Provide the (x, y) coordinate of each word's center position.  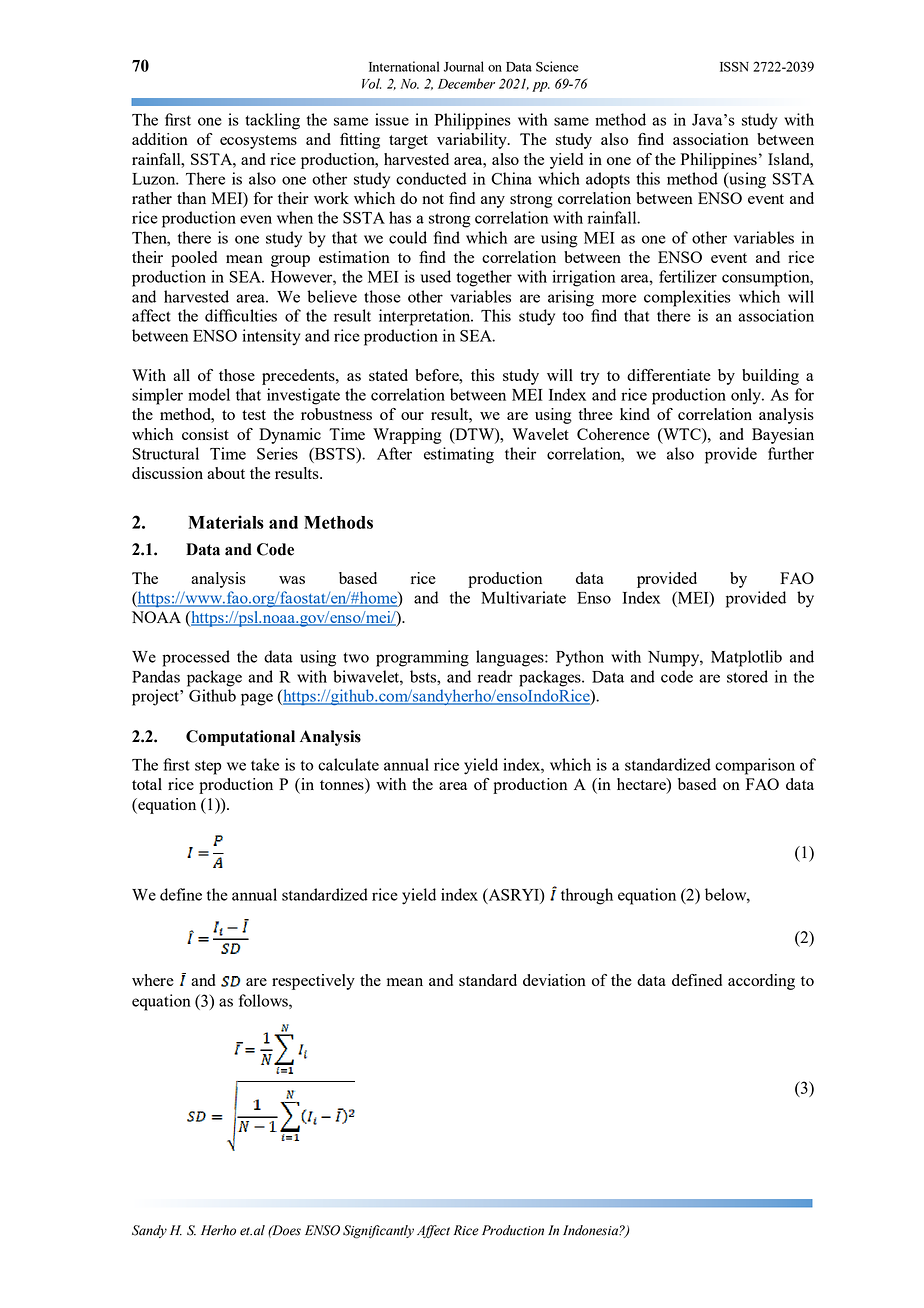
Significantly (378, 1232)
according (761, 982)
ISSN (734, 67)
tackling (272, 121)
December (466, 83)
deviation (554, 980)
